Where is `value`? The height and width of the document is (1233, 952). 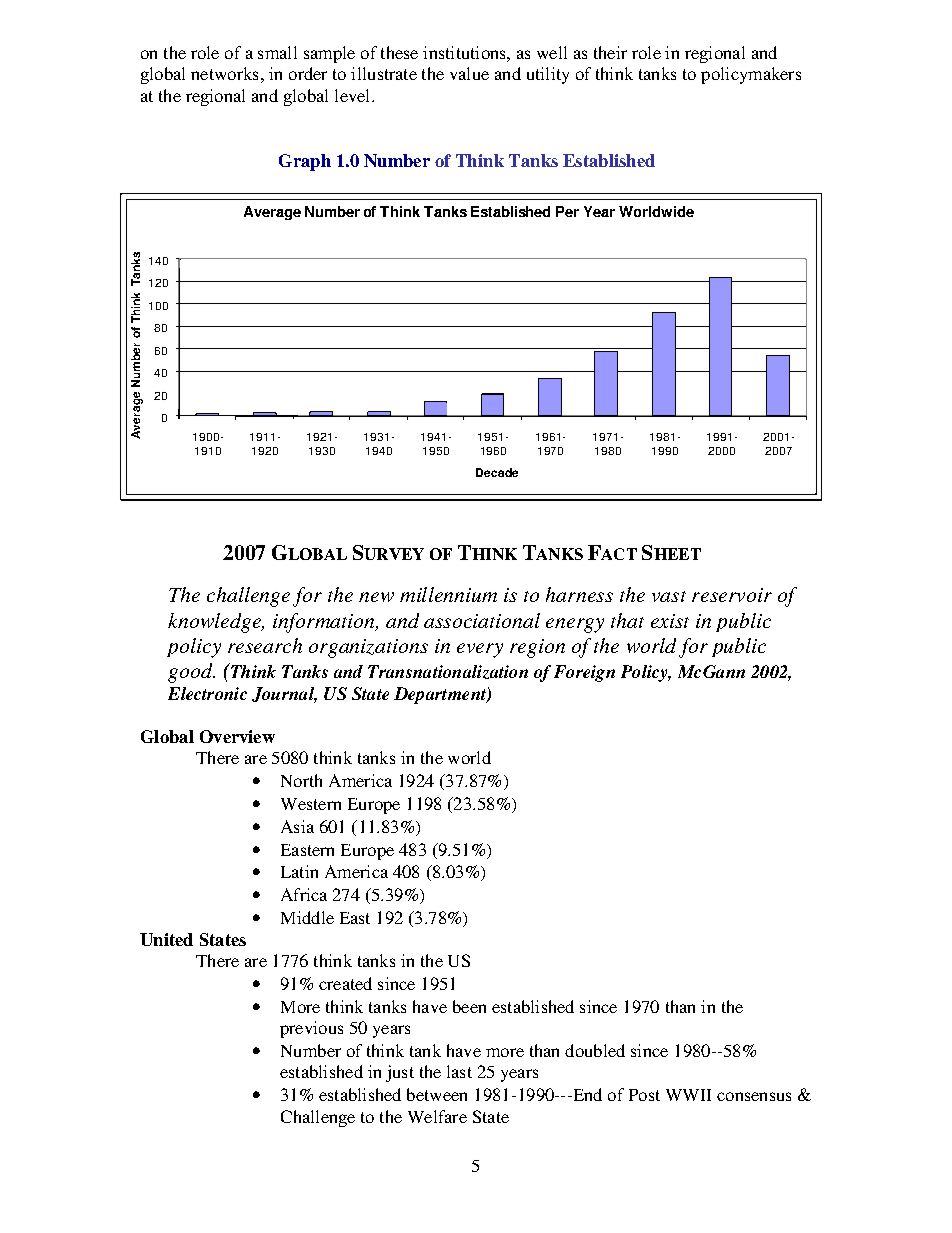
value is located at coordinates (469, 73).
